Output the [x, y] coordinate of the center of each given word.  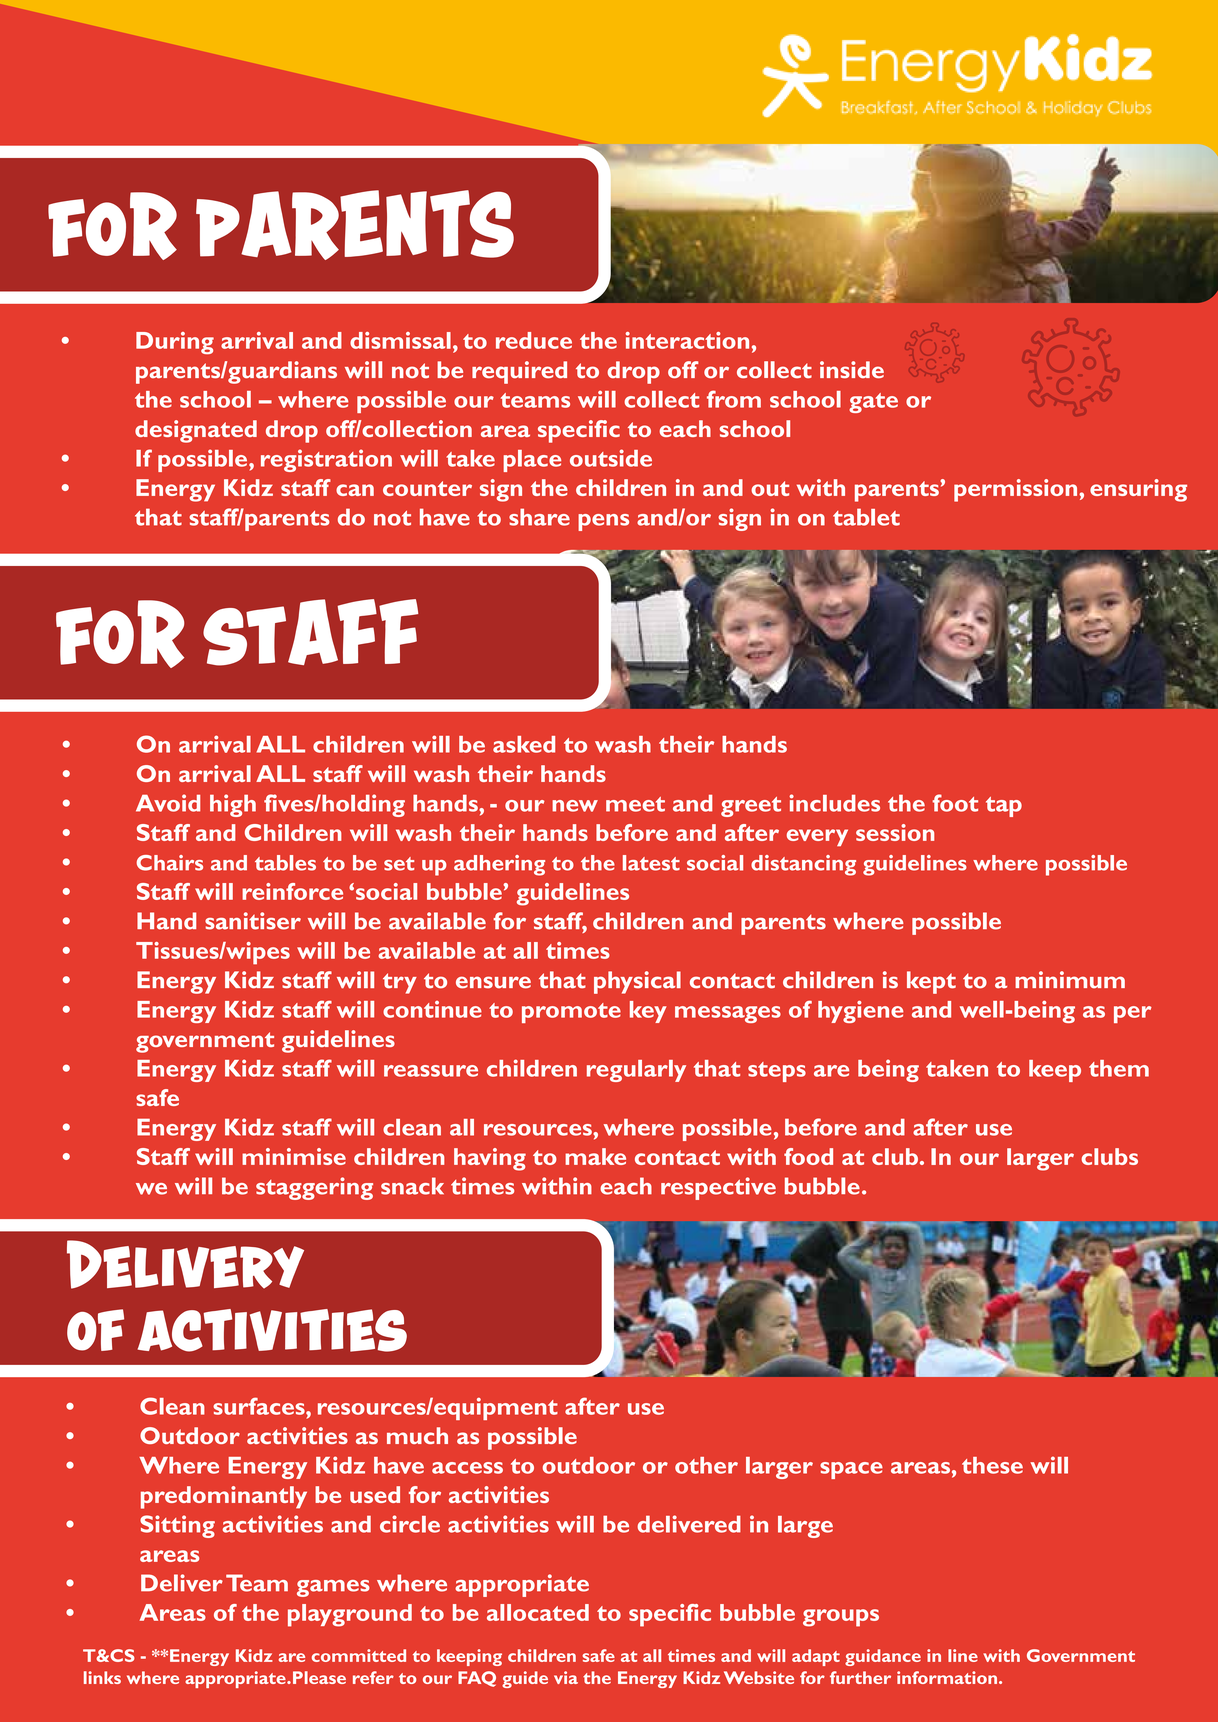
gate [873, 403]
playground [350, 1615]
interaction [687, 340]
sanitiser [253, 921]
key [648, 1012]
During [175, 343]
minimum [1070, 980]
